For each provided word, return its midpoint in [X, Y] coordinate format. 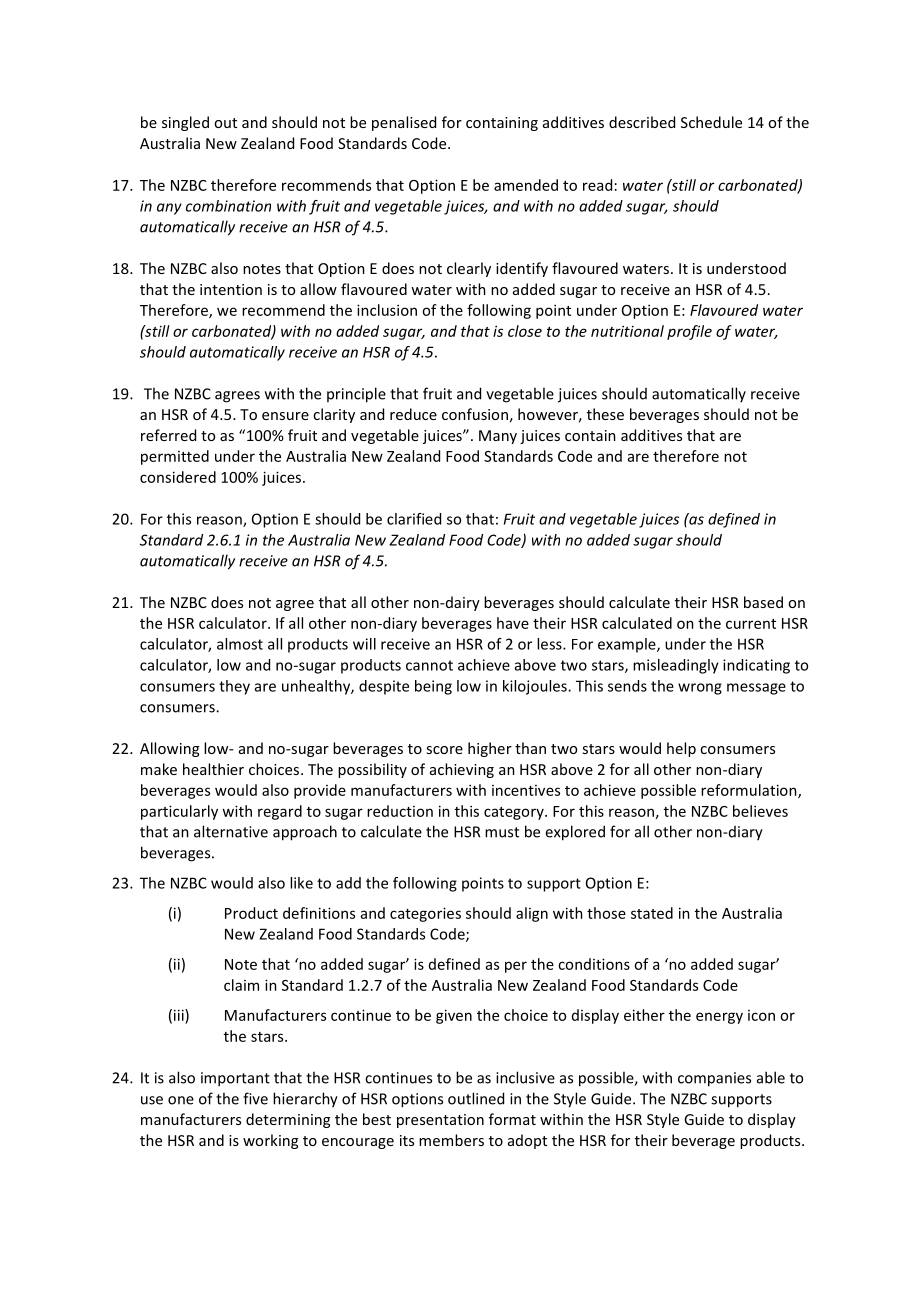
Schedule [711, 122]
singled [185, 123]
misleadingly [676, 666]
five [255, 1098]
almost [240, 644]
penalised [404, 123]
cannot [429, 665]
